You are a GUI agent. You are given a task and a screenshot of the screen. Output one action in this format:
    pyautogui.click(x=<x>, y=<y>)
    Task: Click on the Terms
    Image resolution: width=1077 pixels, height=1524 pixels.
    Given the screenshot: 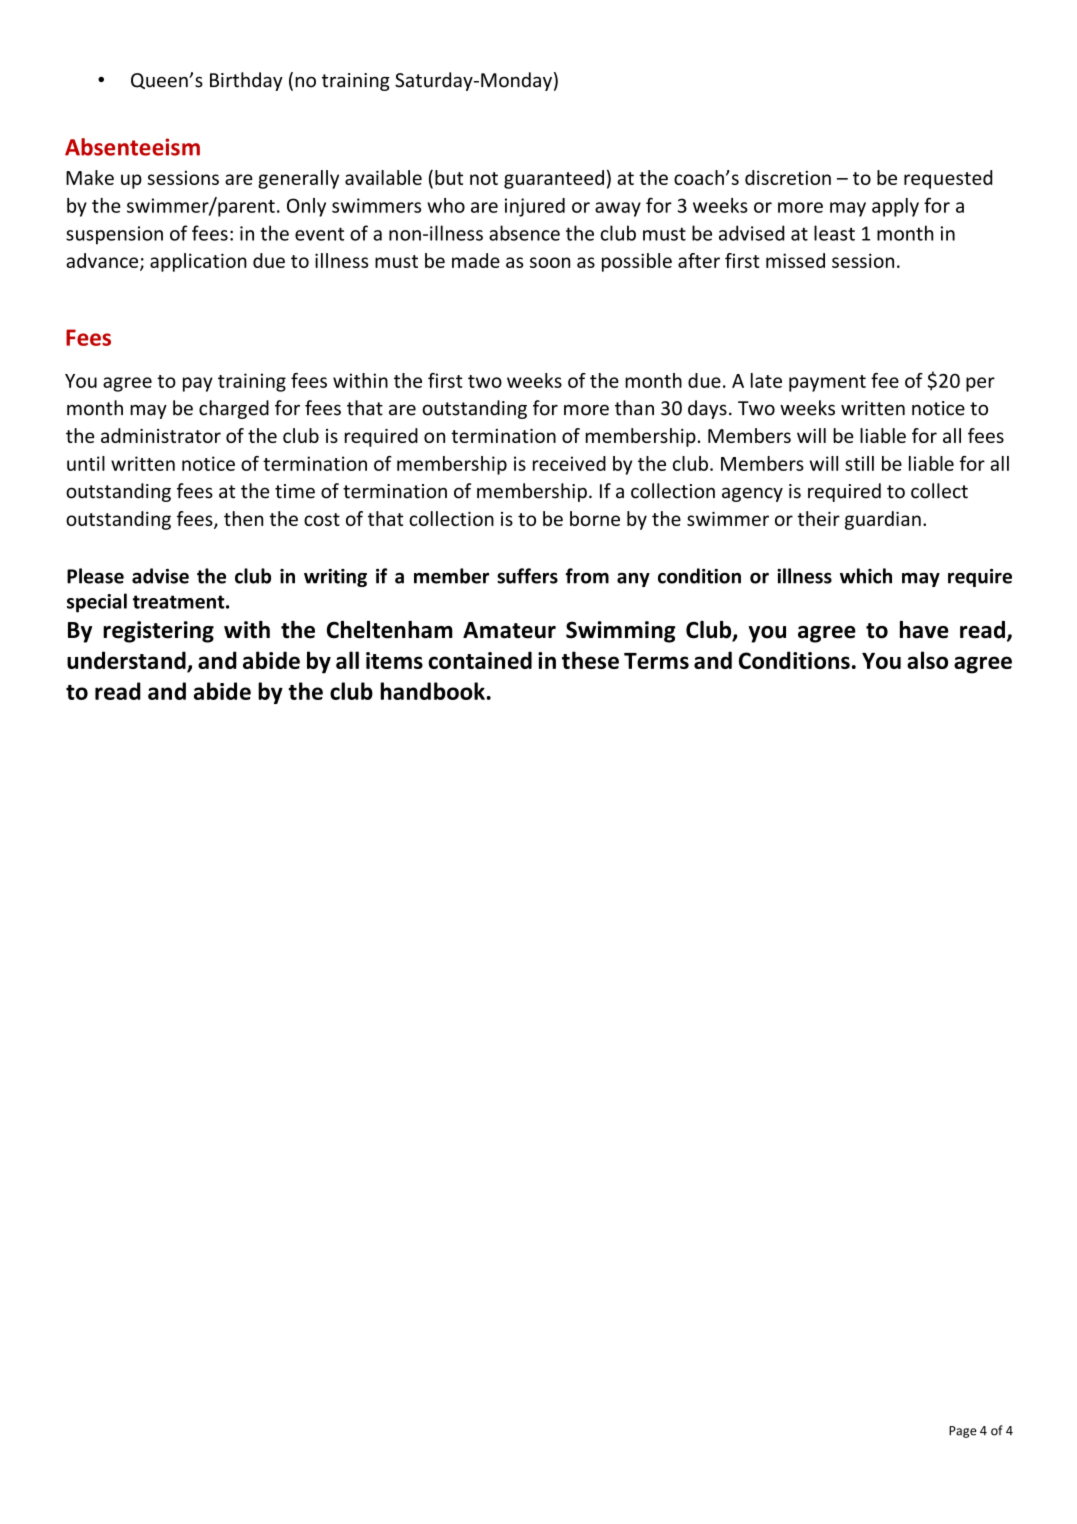 What is the action you would take?
    pyautogui.click(x=656, y=661)
